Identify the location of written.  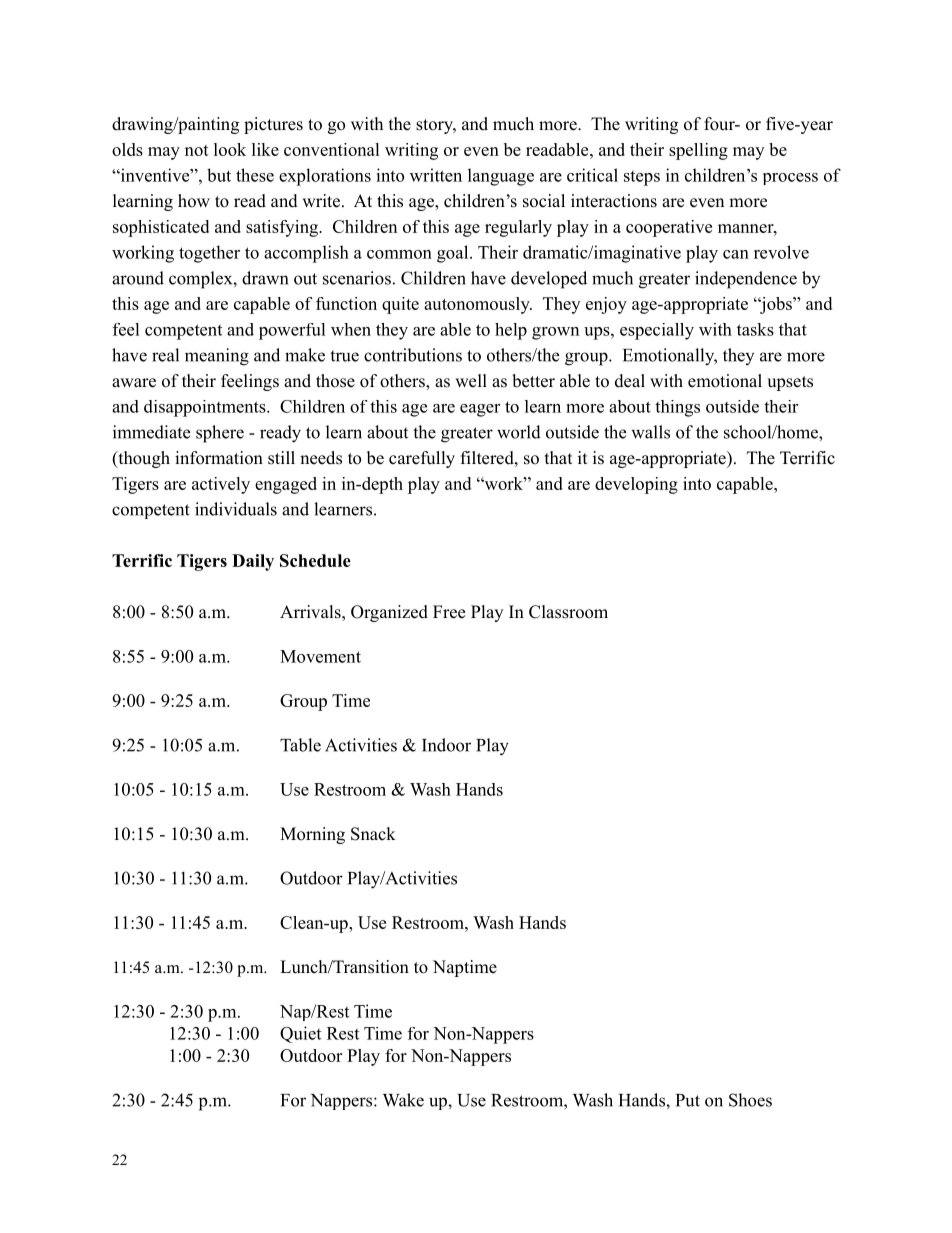
(436, 175).
